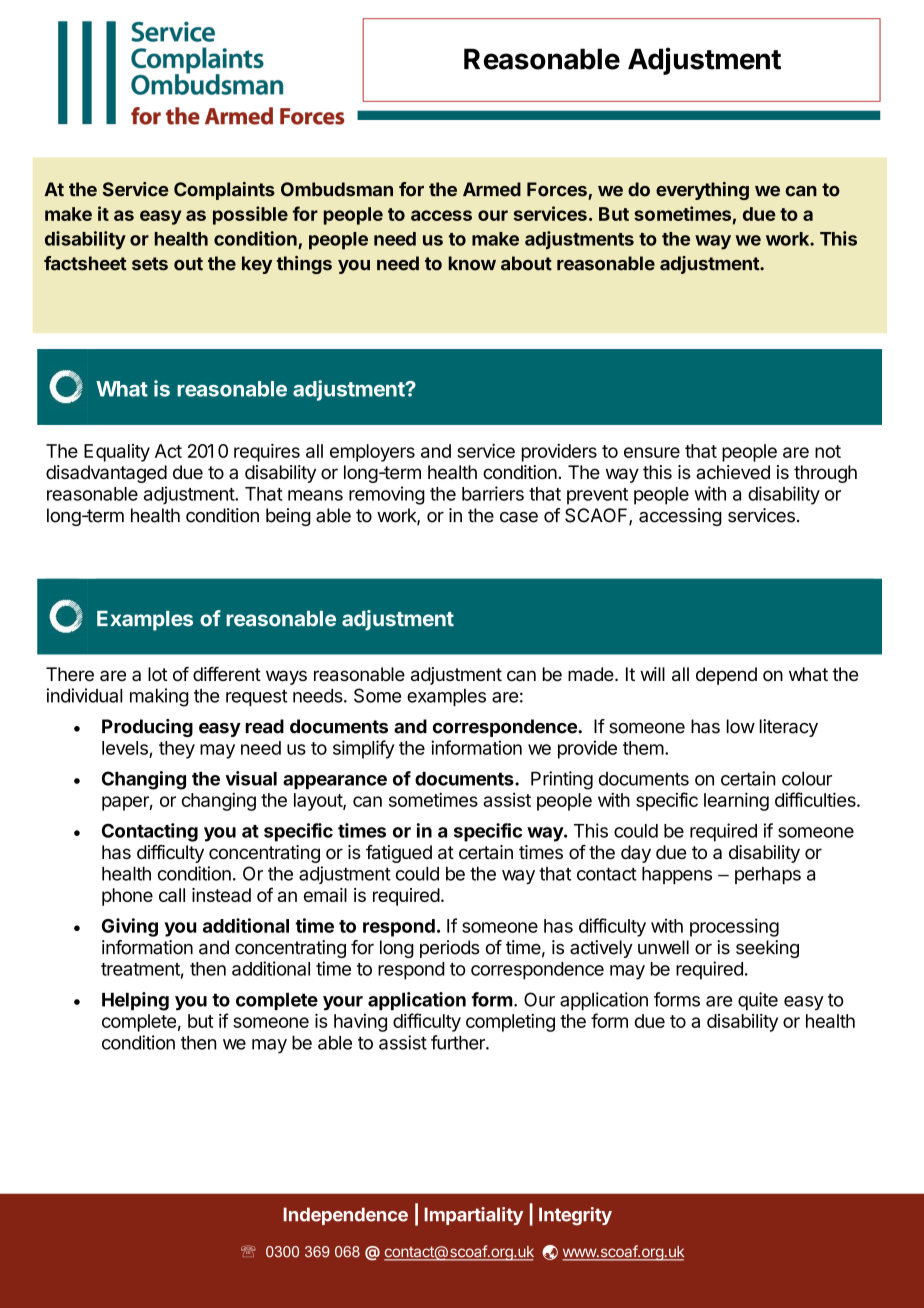 The image size is (924, 1308). Describe the element at coordinates (702, 191) in the document. I see `everything` at that location.
